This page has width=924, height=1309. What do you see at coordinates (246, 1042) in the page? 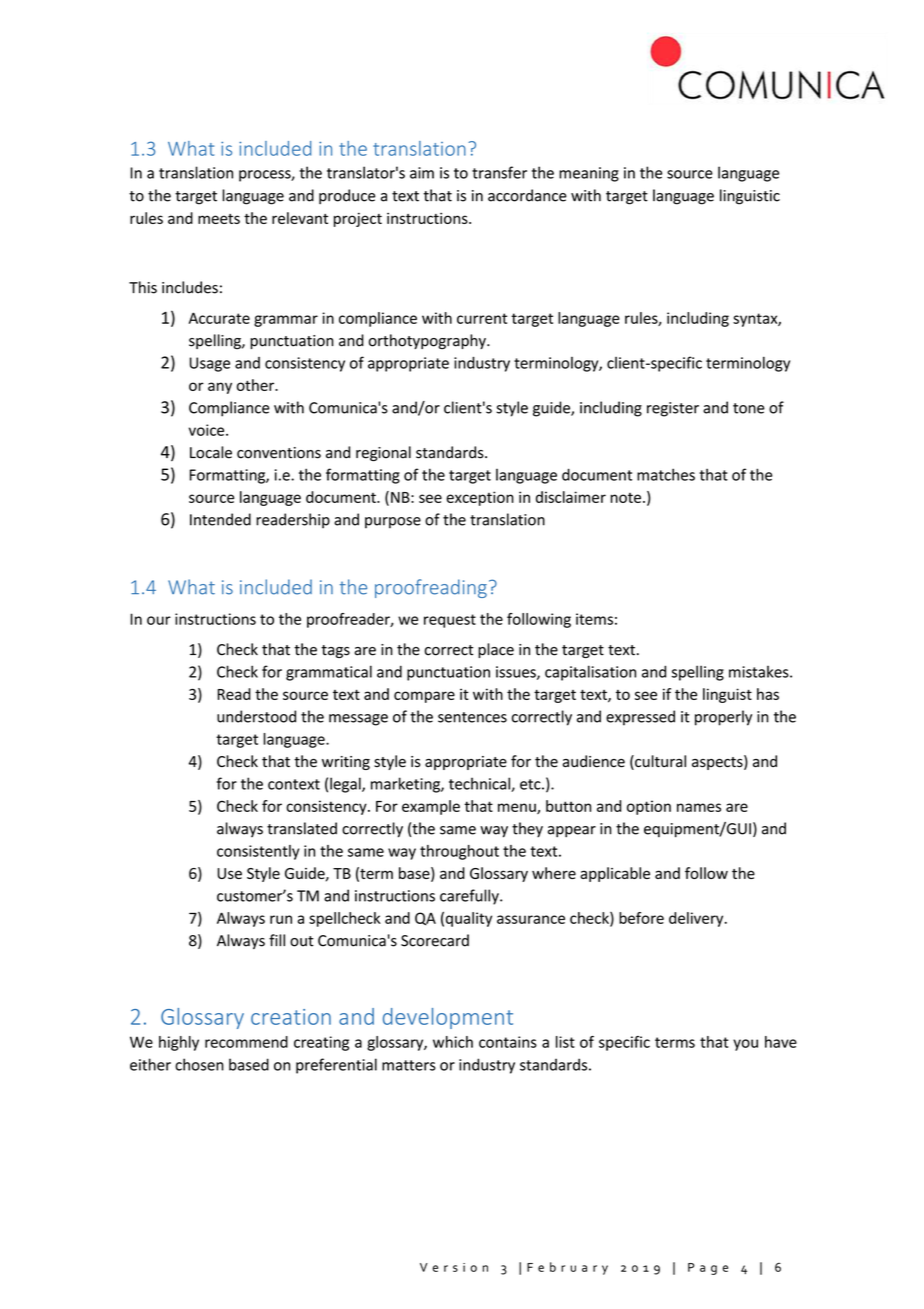
I see `recommend` at bounding box center [246, 1042].
